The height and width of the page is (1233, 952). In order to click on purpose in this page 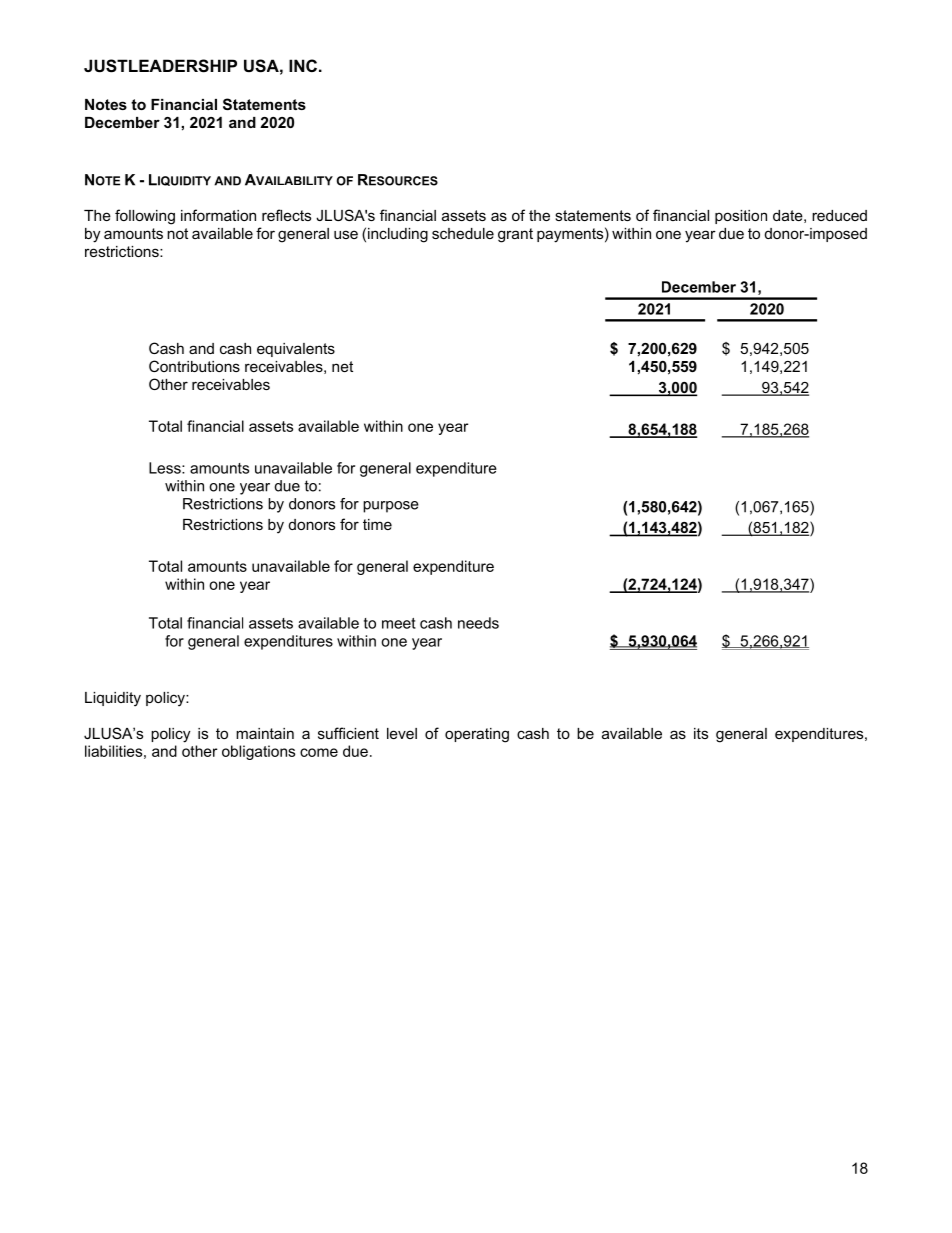, I will do `click(391, 507)`.
